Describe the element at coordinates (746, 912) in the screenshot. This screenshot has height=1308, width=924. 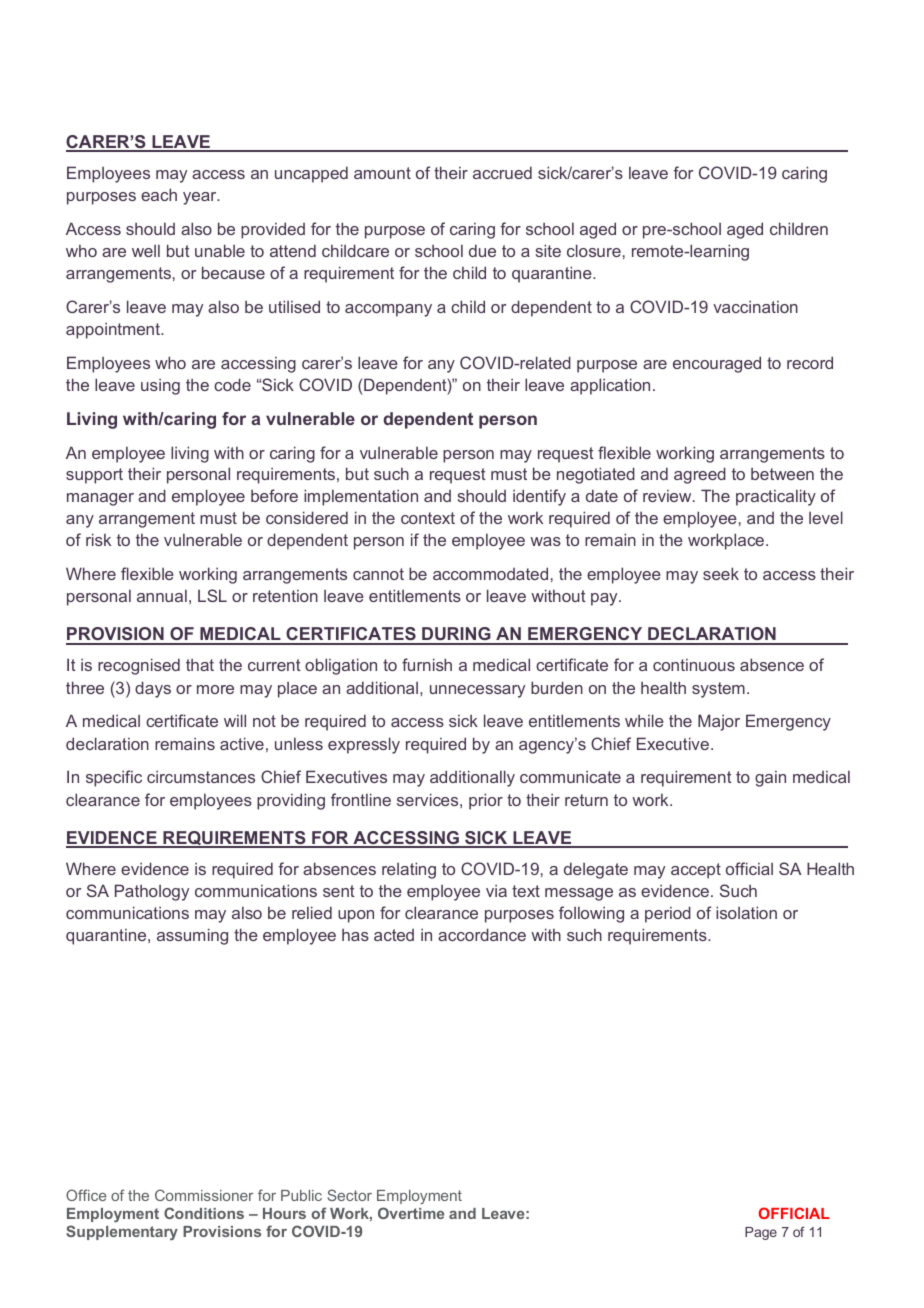
I see `isolation` at that location.
